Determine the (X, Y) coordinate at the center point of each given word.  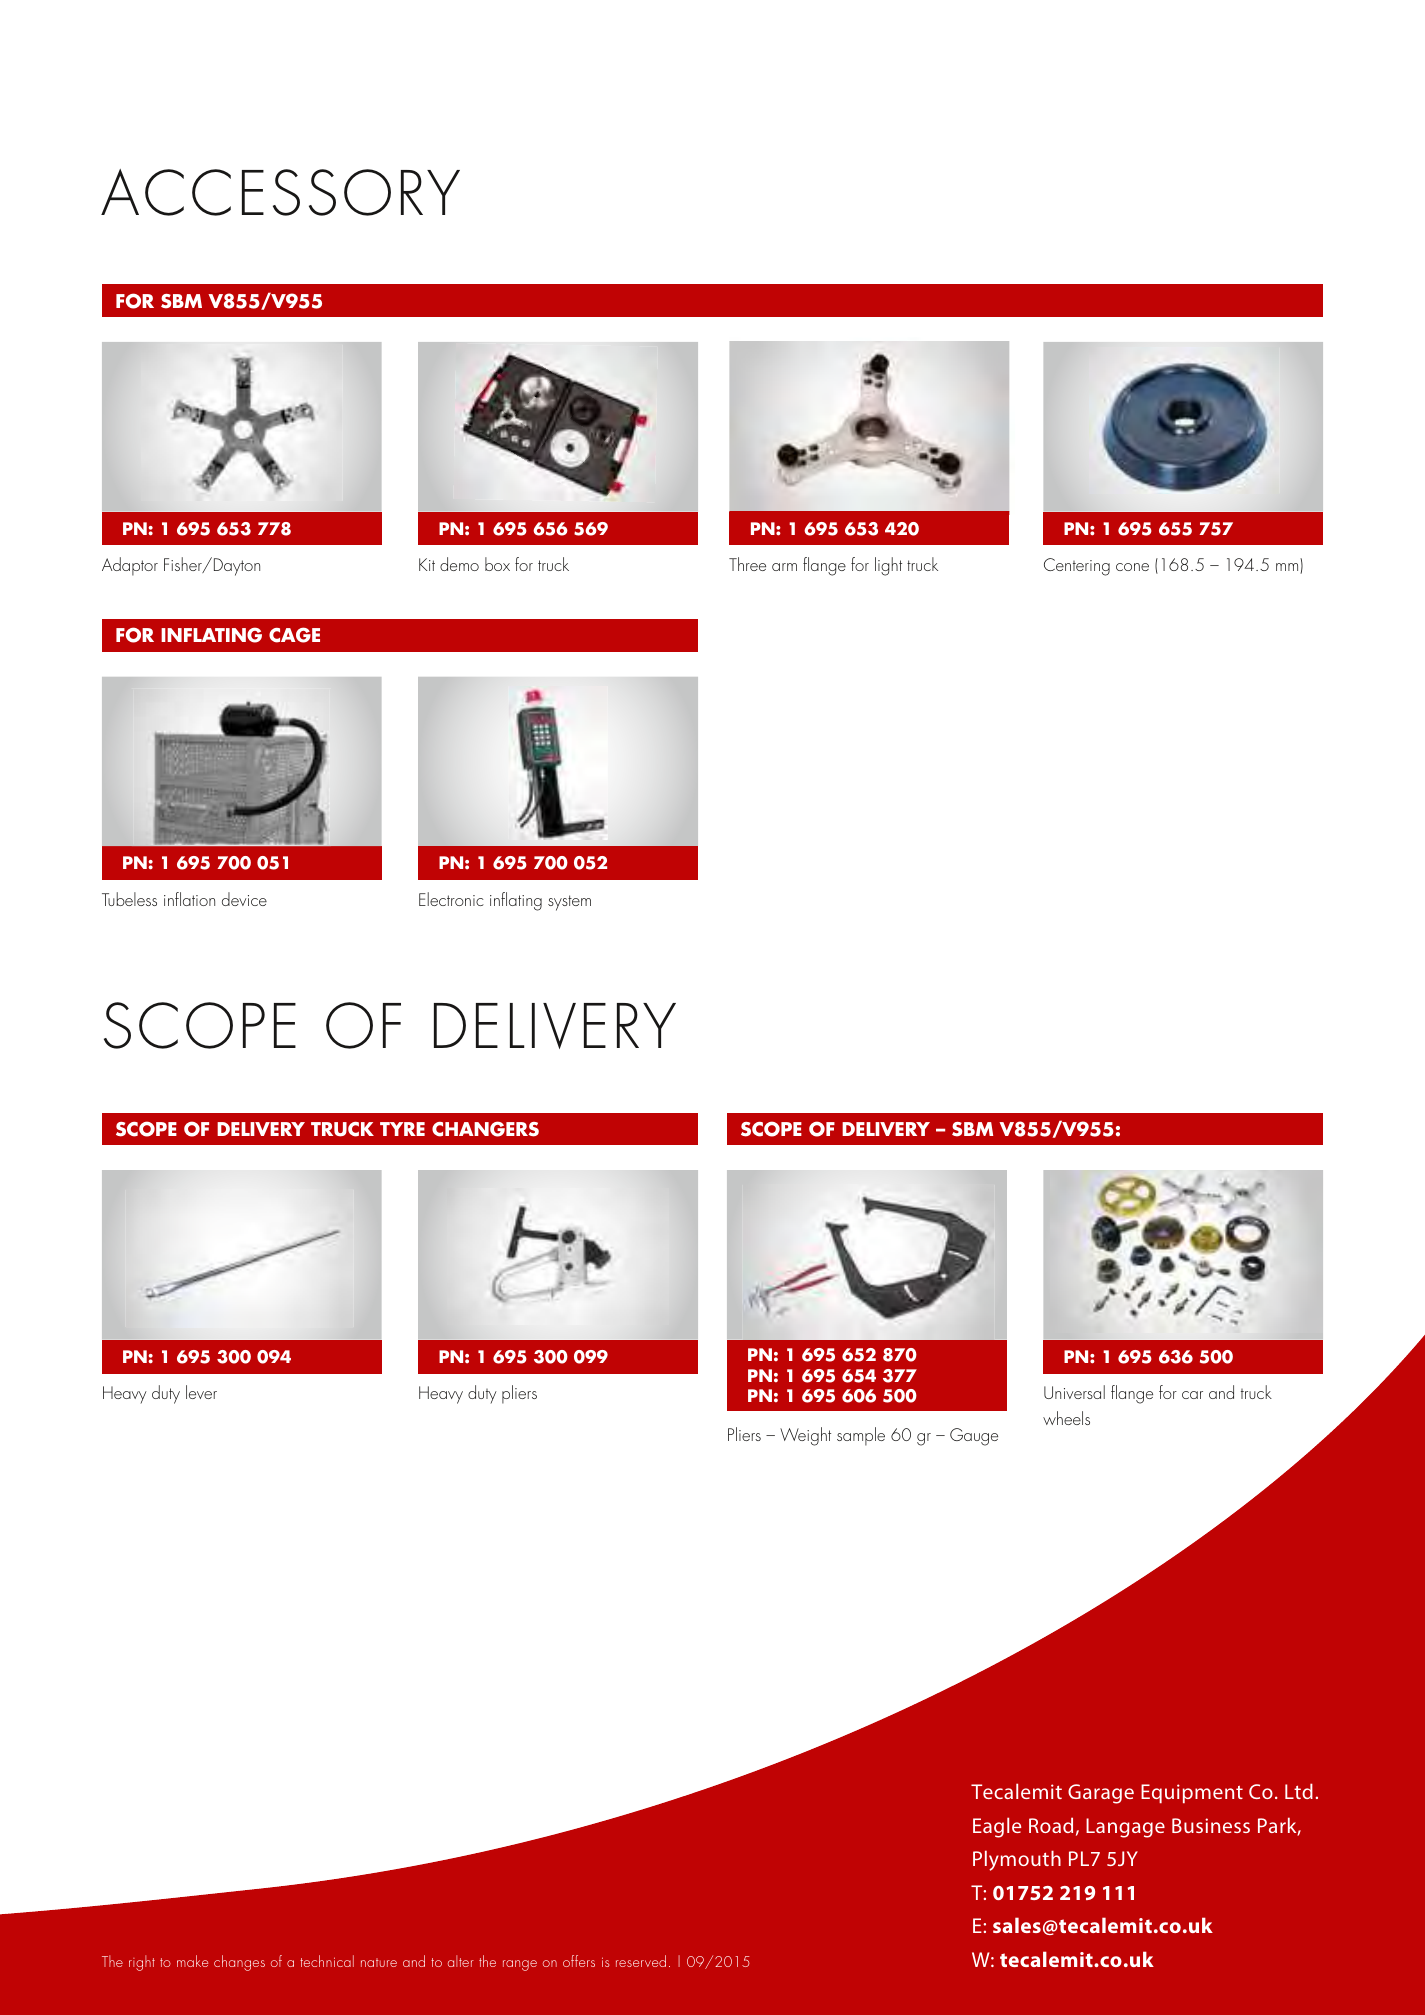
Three (747, 564)
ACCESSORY (280, 192)
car (1192, 1395)
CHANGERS (485, 1129)
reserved (641, 1961)
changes (239, 1963)
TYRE (402, 1129)
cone (1132, 567)
